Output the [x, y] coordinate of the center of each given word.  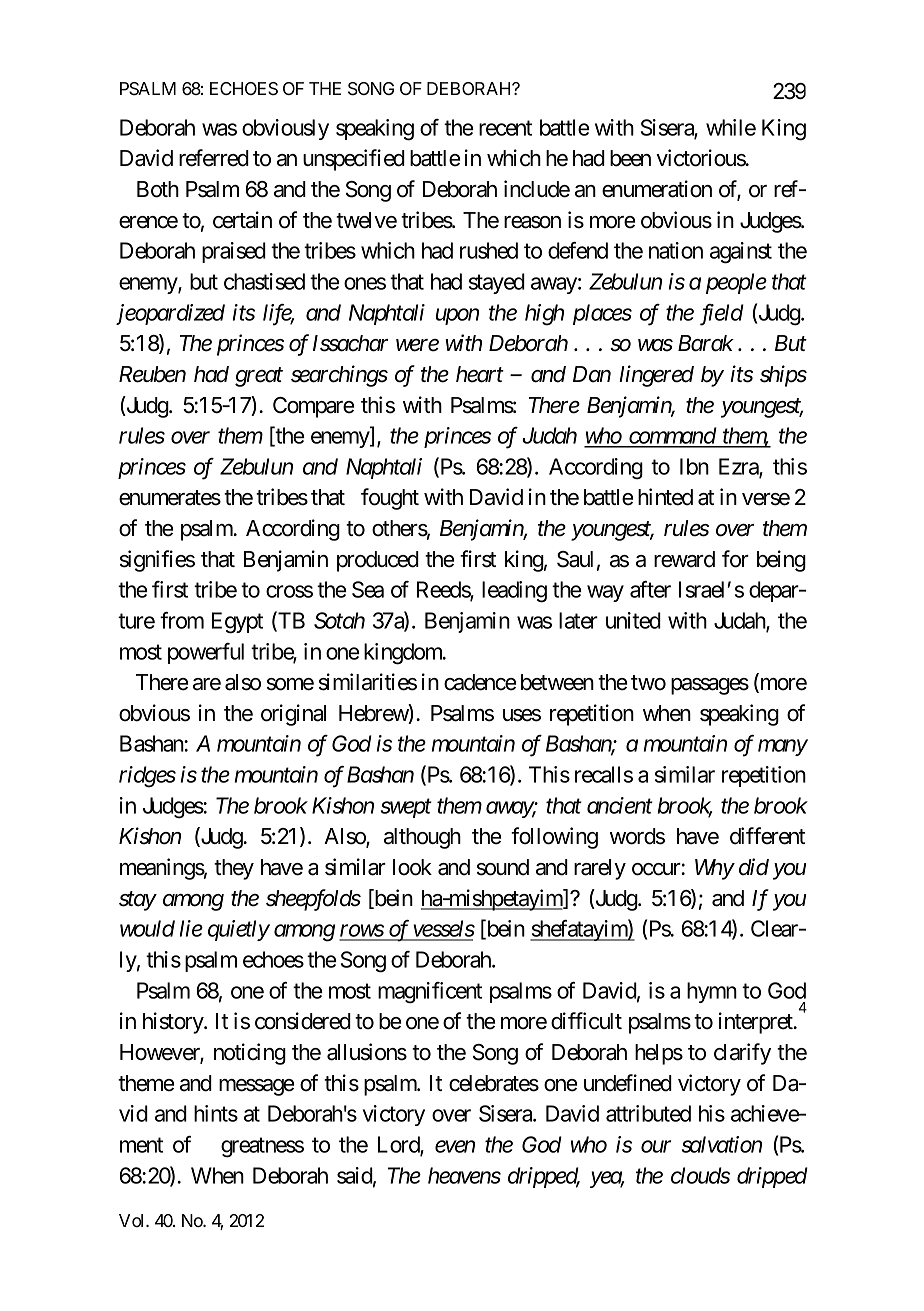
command [672, 437]
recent [505, 128]
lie [191, 928]
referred [214, 158]
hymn [712, 992]
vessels [442, 930]
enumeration [657, 189]
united [633, 620]
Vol [133, 1220]
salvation [722, 1144]
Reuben [152, 374]
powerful [206, 653]
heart [480, 374]
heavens [464, 1175]
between [557, 682]
